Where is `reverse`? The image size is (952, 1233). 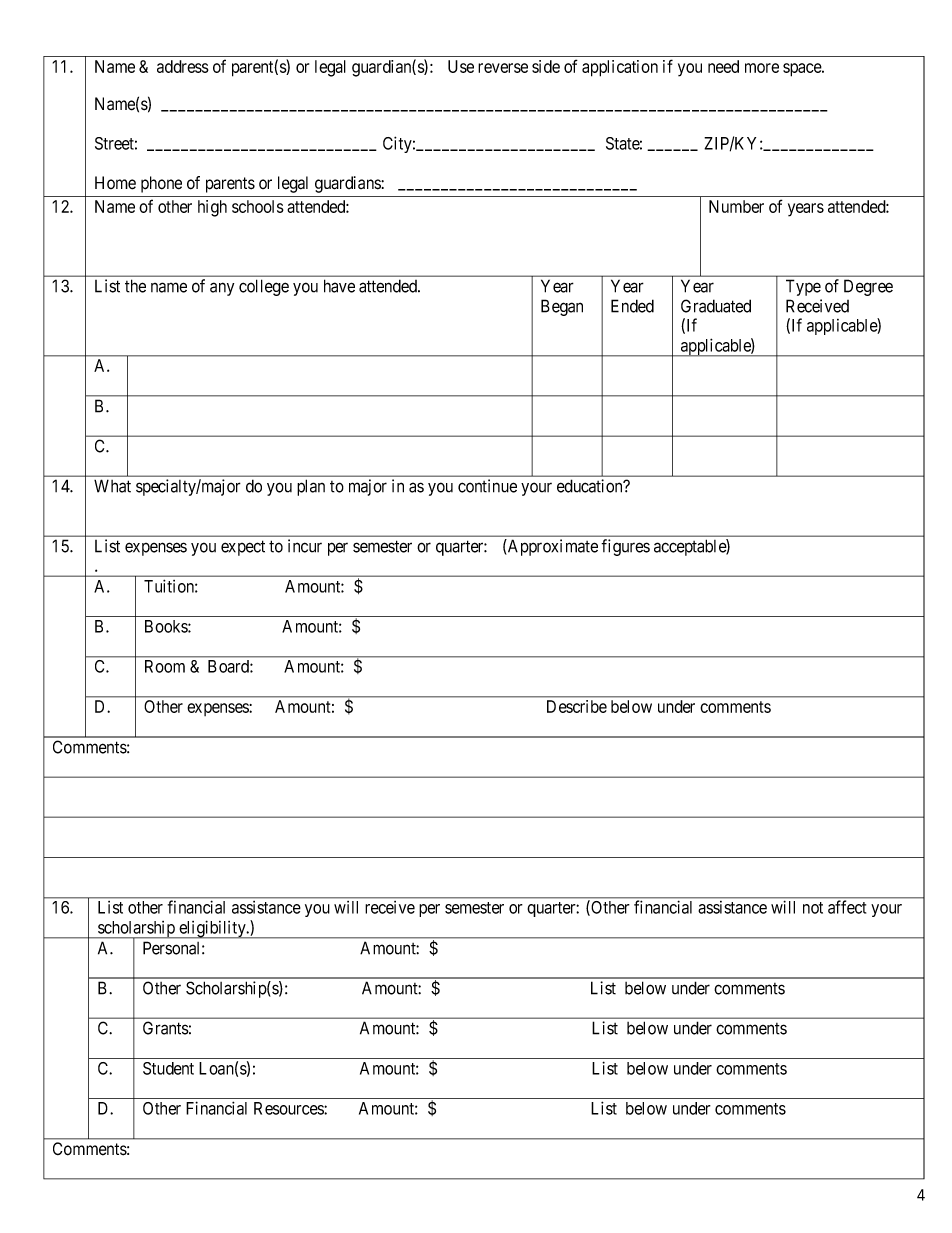 reverse is located at coordinates (503, 68).
